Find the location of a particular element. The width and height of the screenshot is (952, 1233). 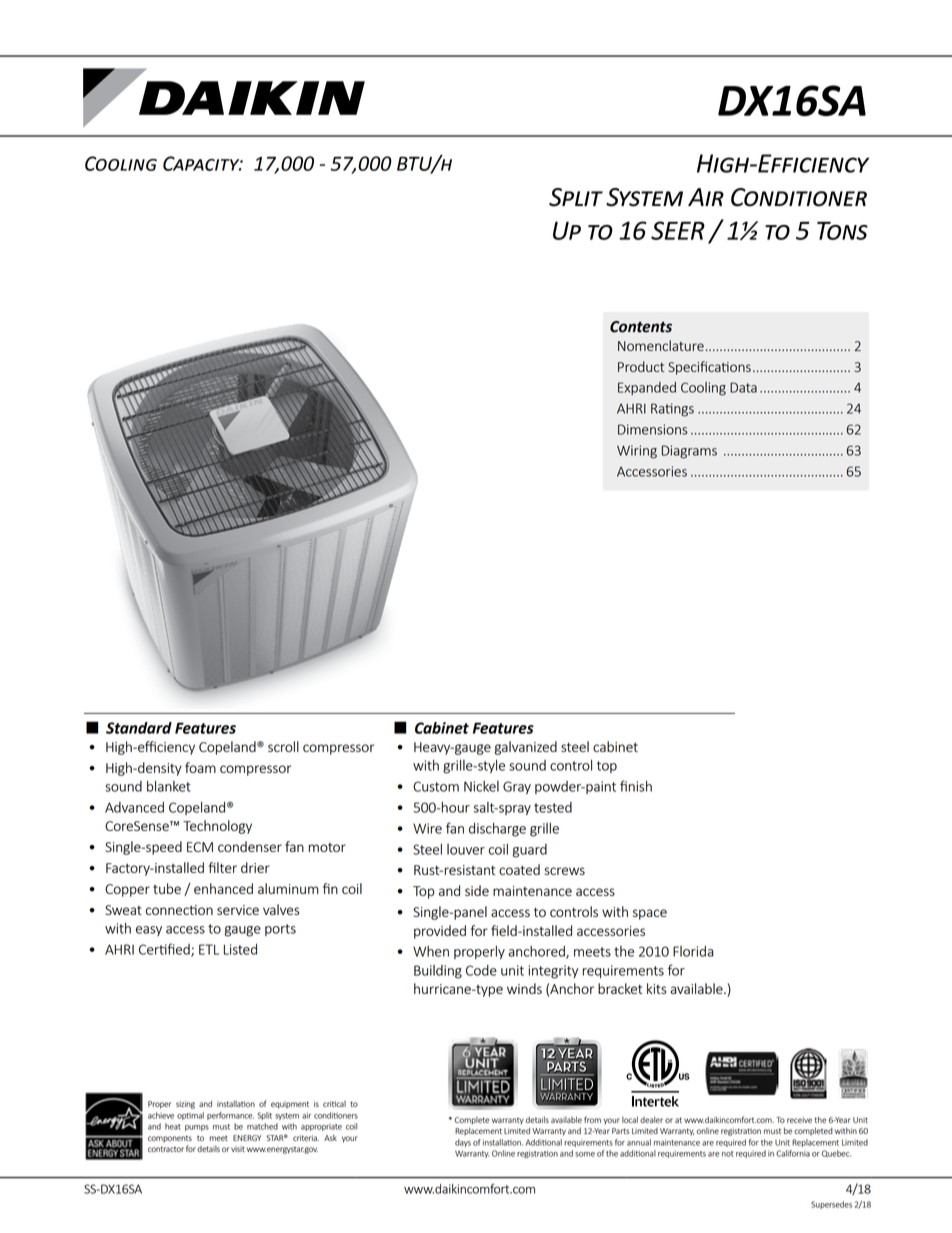

visit is located at coordinates (238, 1149).
